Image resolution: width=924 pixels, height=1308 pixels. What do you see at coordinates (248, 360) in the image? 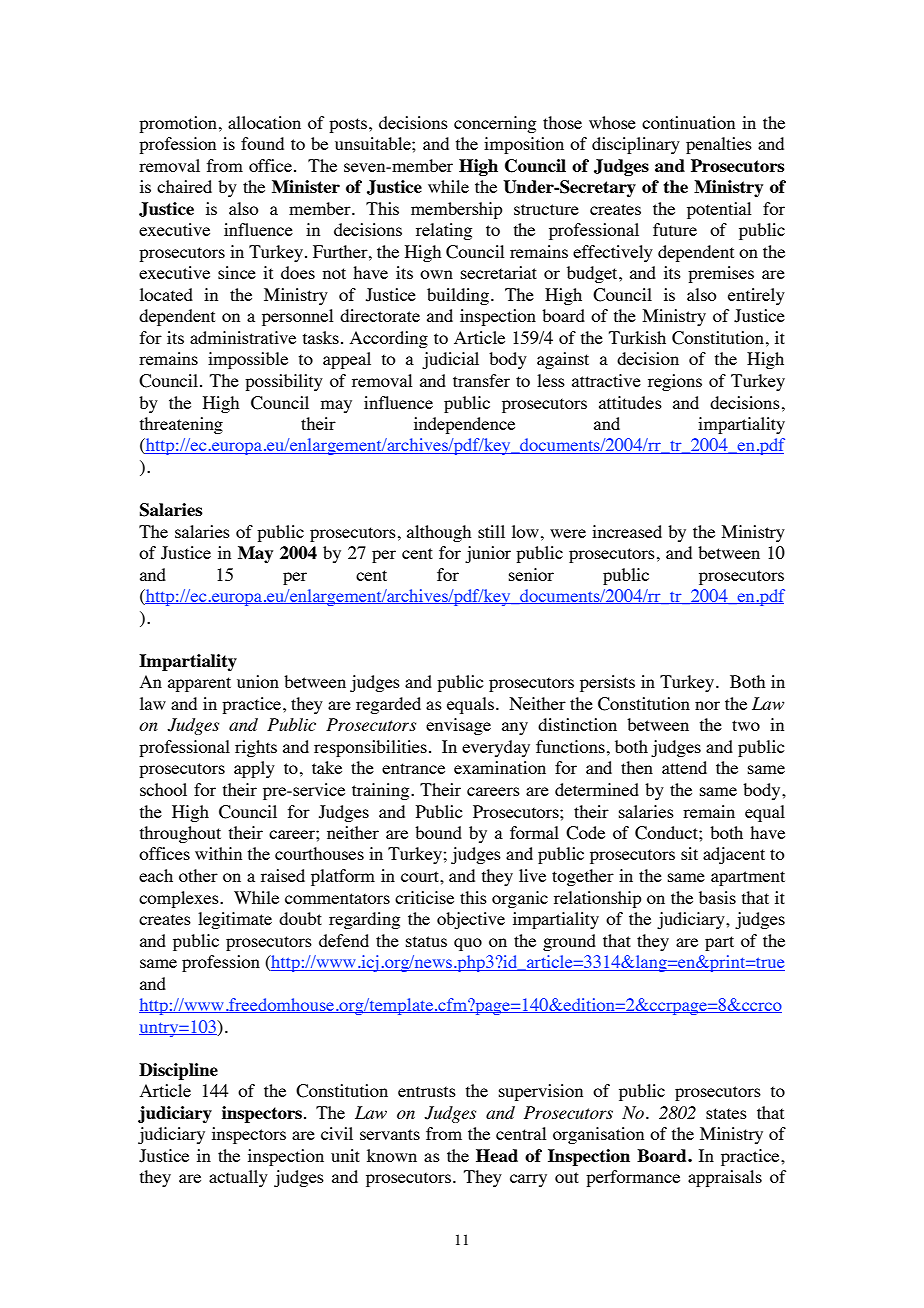
I see `impossible` at bounding box center [248, 360].
